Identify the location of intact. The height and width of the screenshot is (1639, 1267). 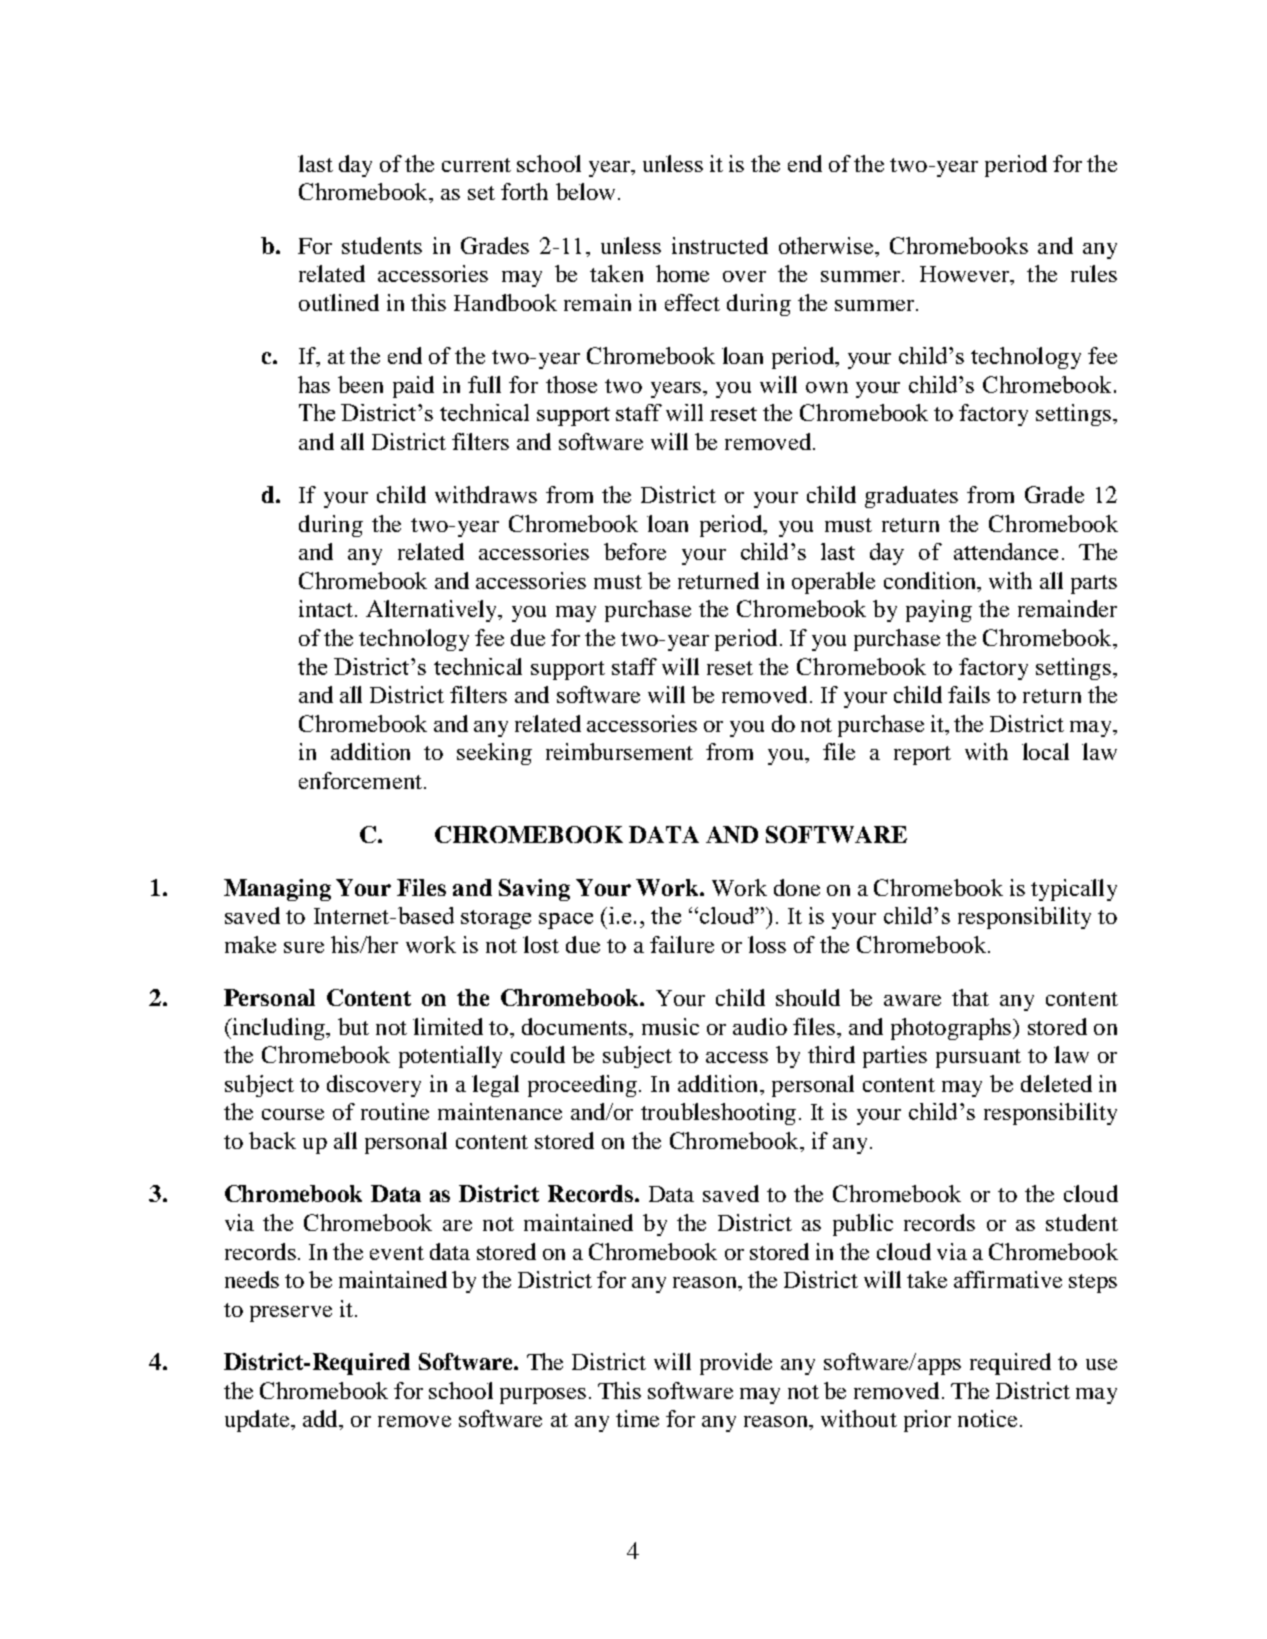
(327, 608).
